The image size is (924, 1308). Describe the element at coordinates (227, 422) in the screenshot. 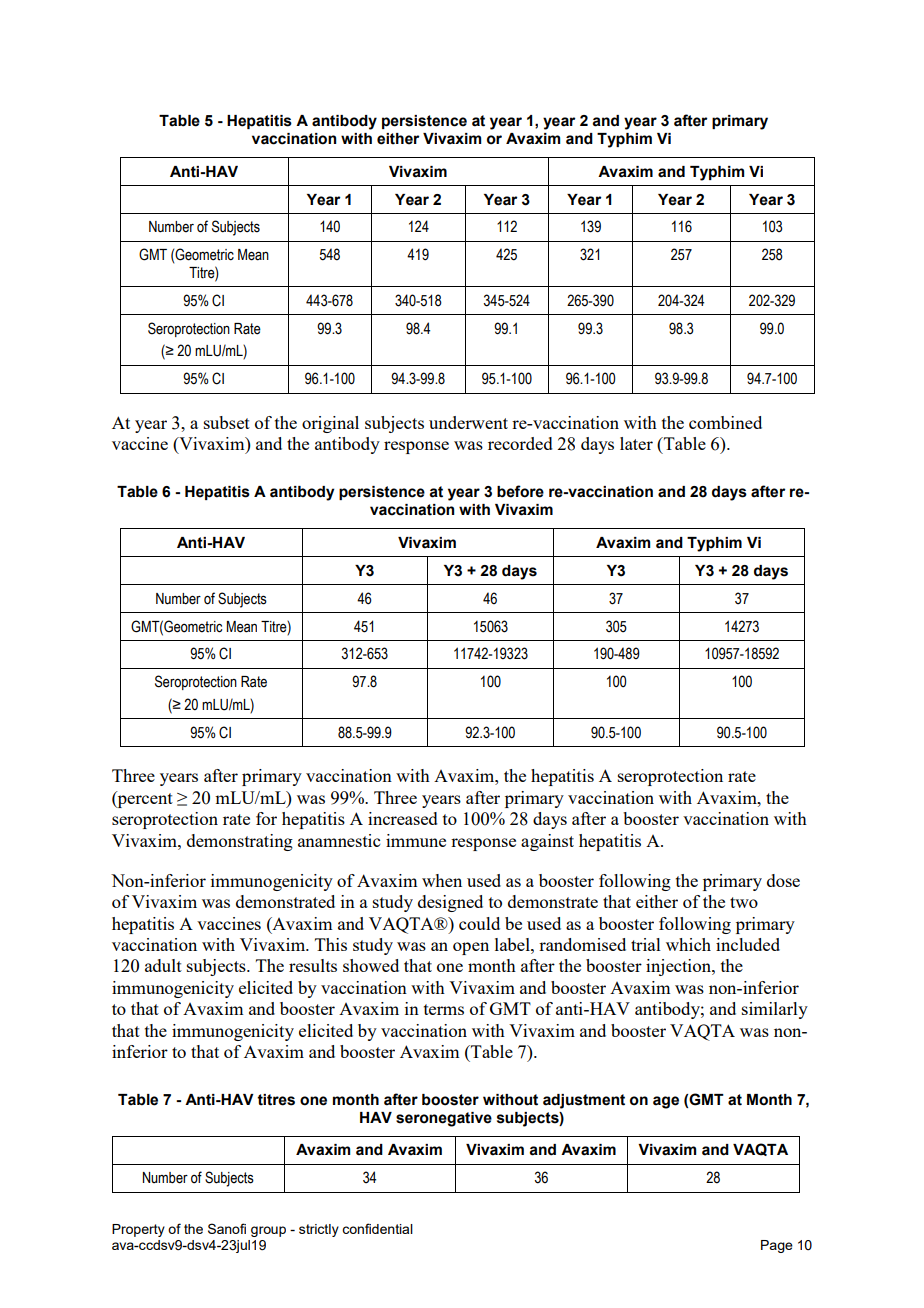

I see `subset` at that location.
